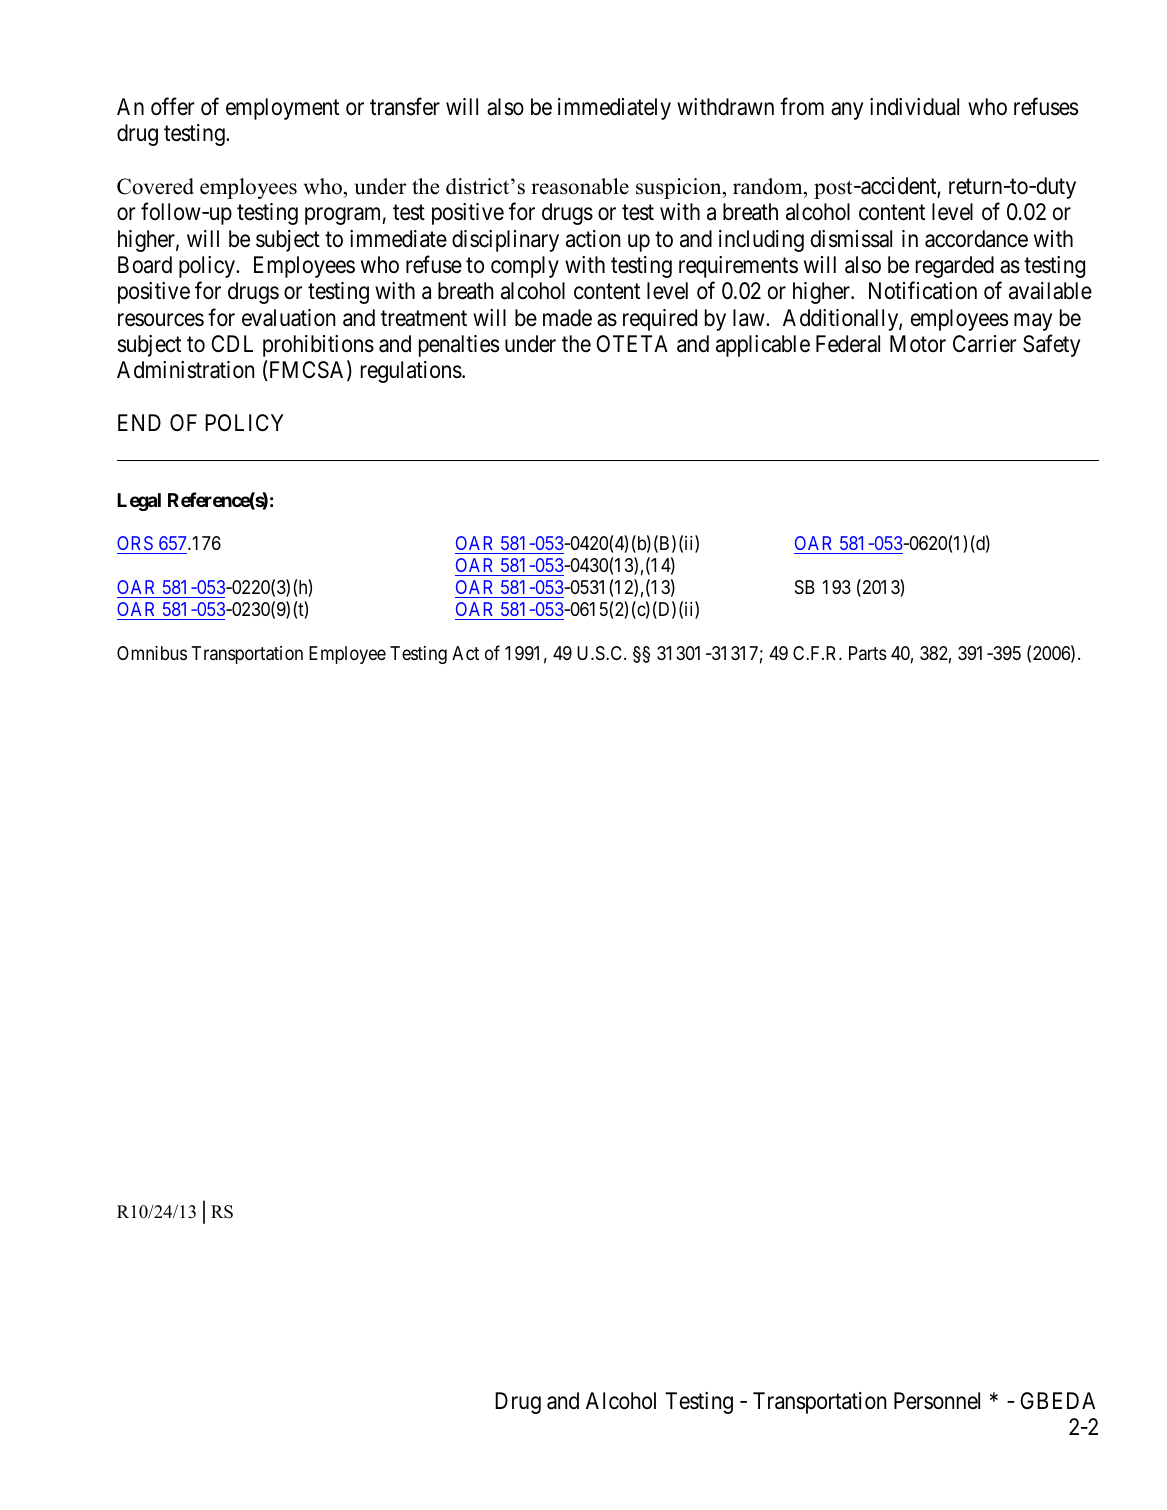 The image size is (1167, 1510). Describe the element at coordinates (567, 318) in the page. I see `made` at that location.
